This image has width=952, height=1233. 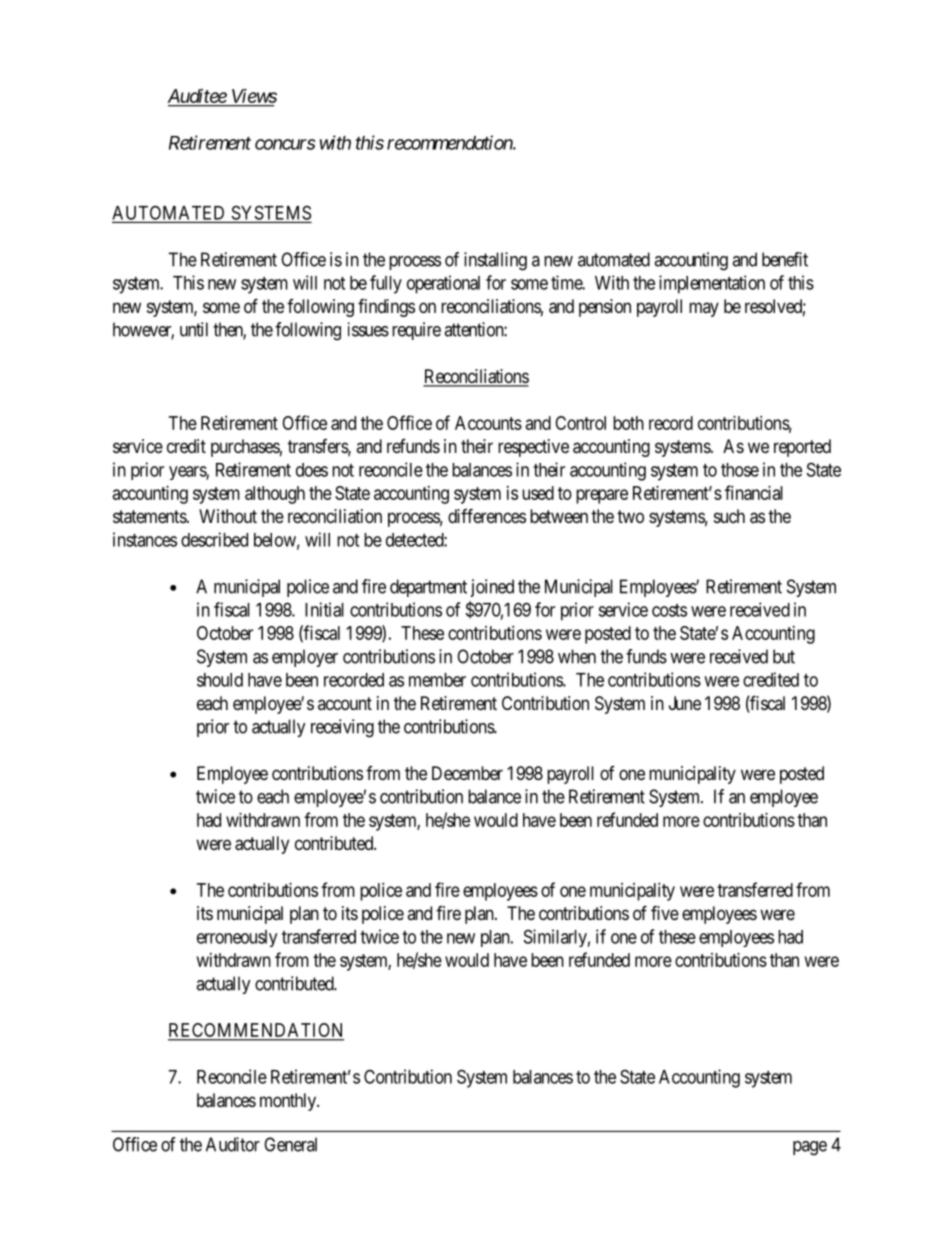 I want to click on costs, so click(x=669, y=610).
